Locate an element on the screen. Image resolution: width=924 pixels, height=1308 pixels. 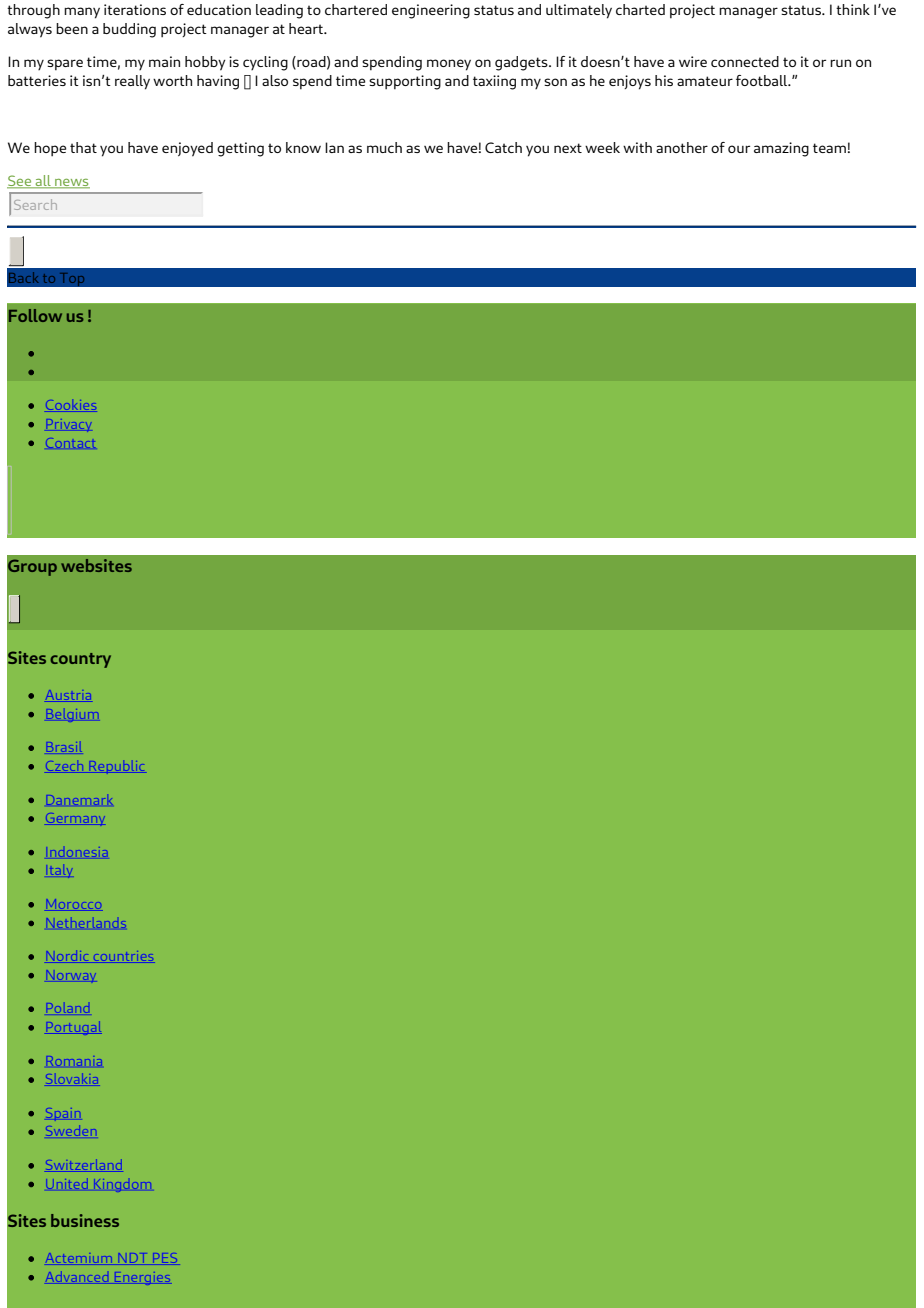
country is located at coordinates (80, 660).
